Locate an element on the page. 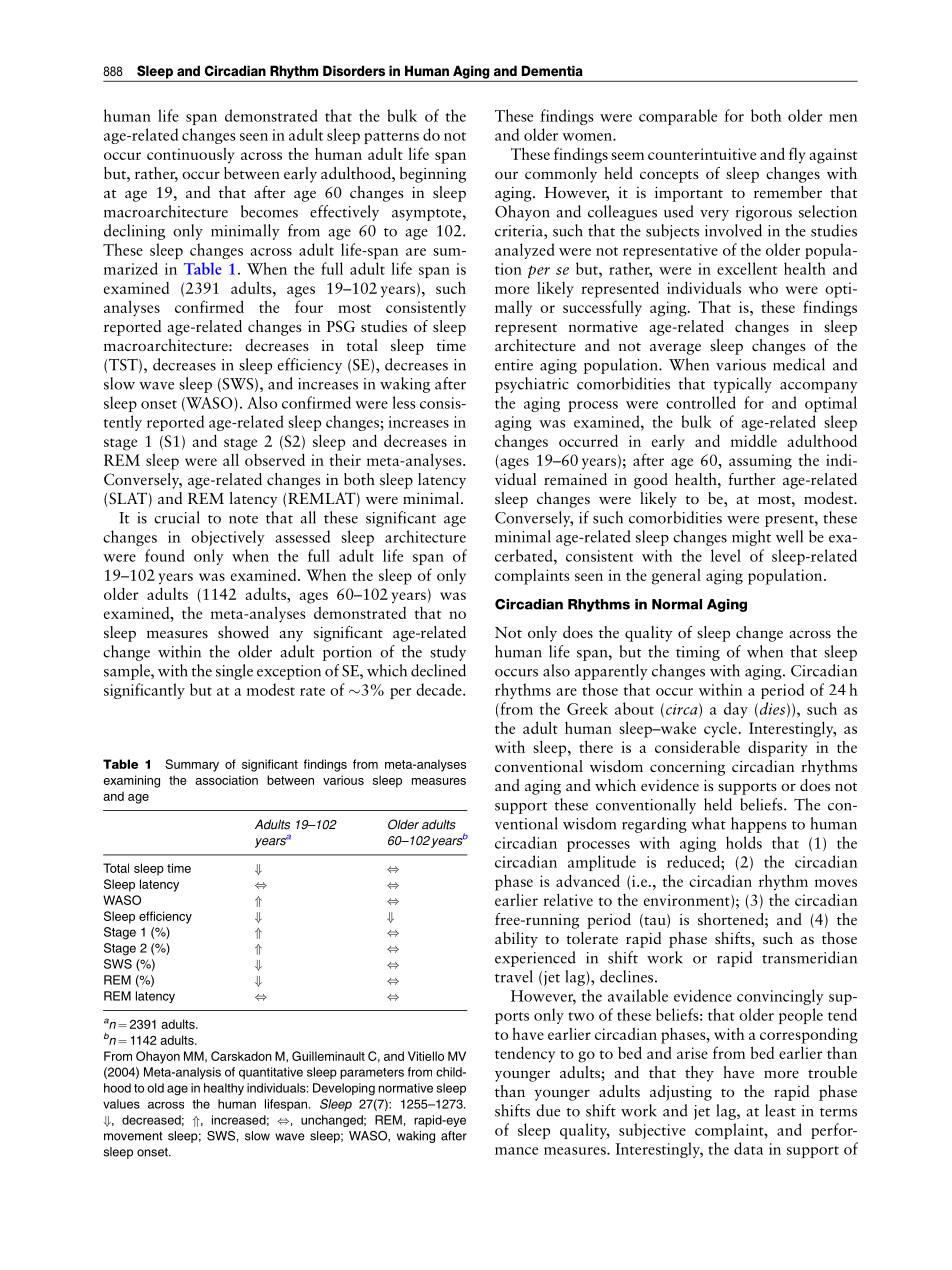  observed is located at coordinates (275, 460).
